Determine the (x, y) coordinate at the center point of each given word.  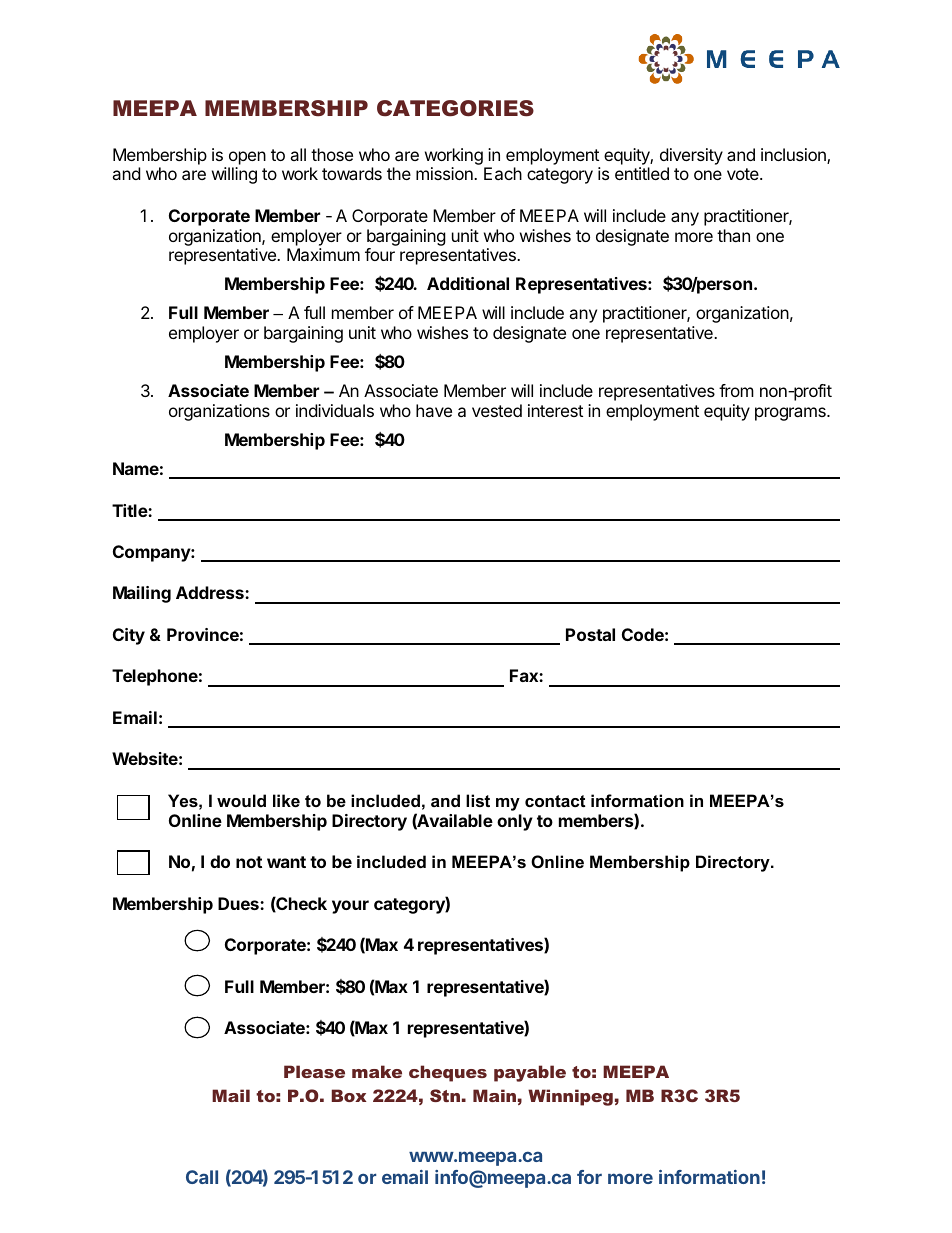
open (247, 158)
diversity (691, 156)
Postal (590, 634)
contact (555, 801)
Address (211, 592)
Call (202, 1177)
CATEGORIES (455, 108)
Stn (445, 1095)
